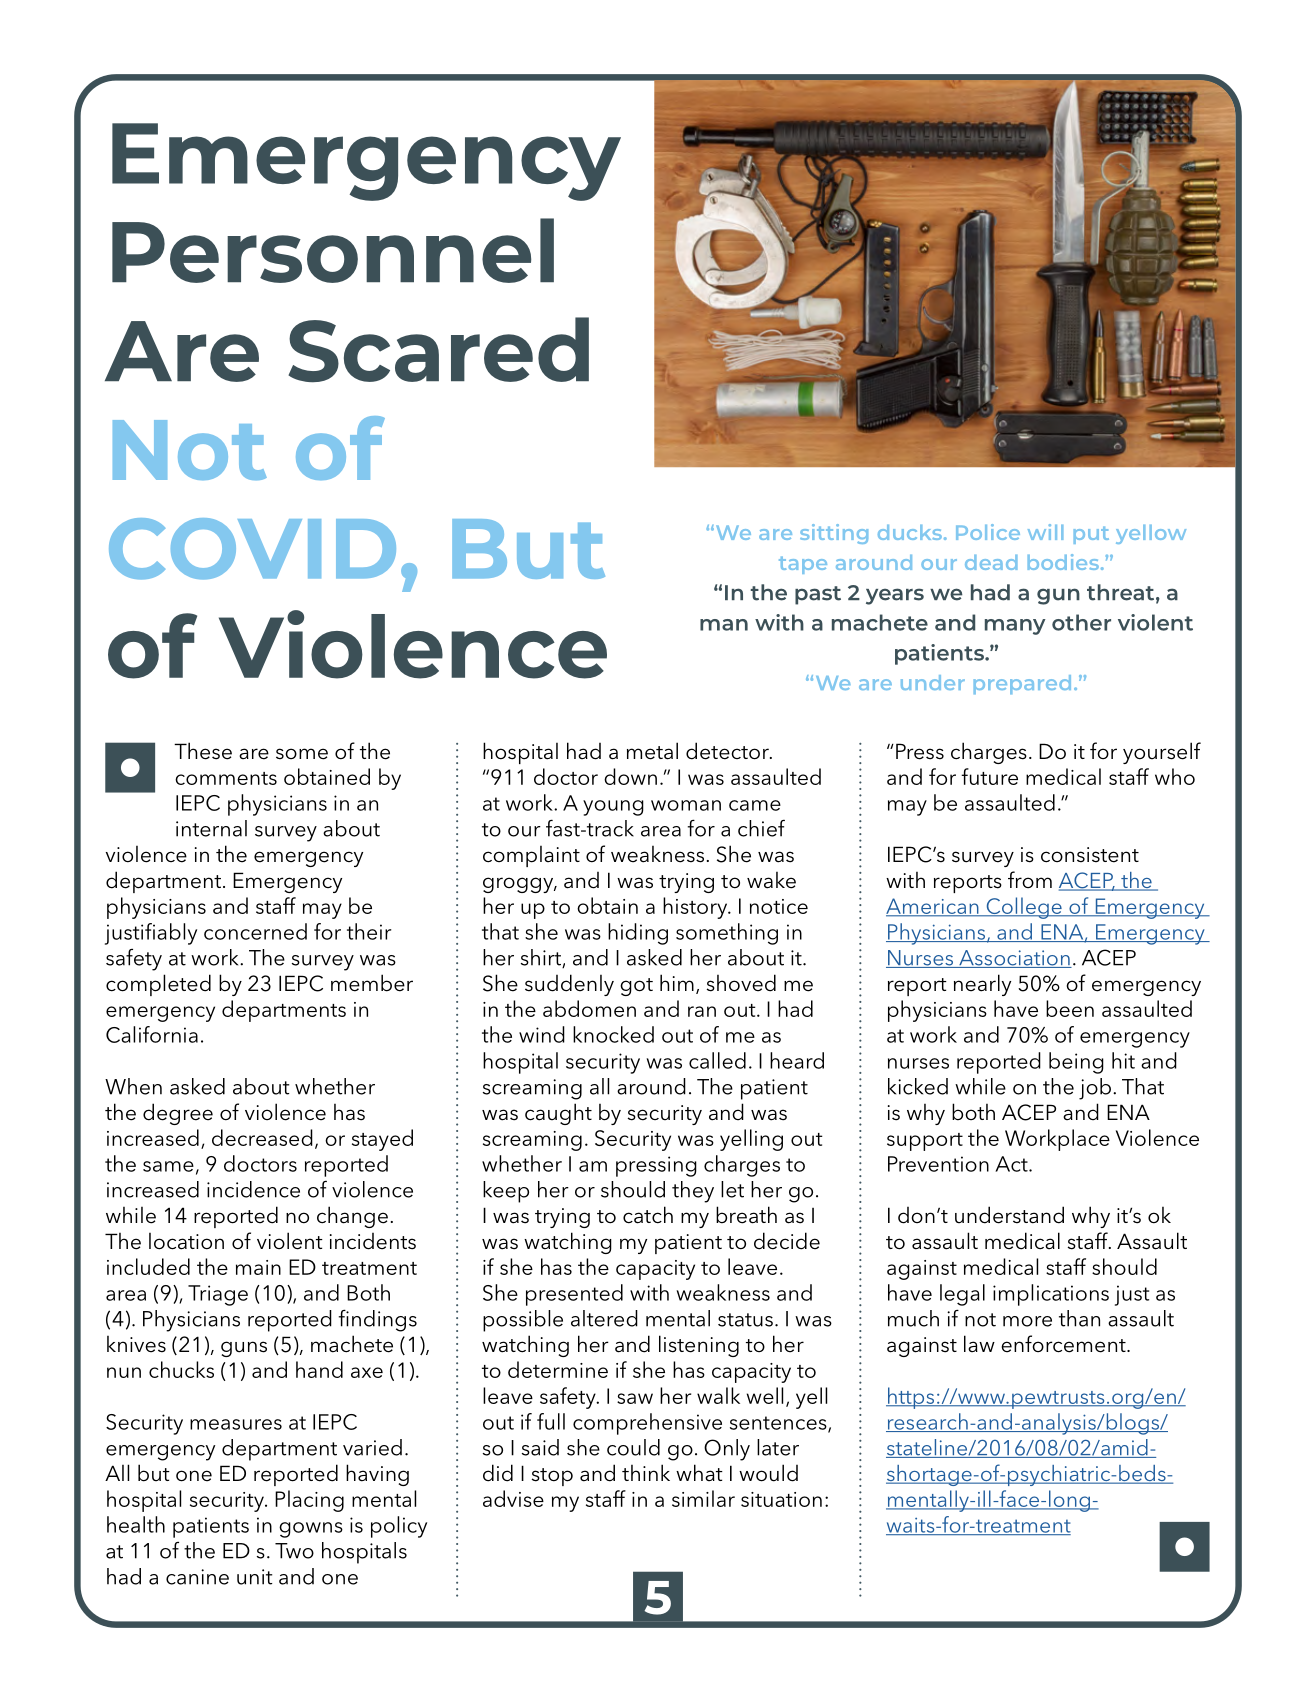  I want to click on concerned, so click(255, 931).
